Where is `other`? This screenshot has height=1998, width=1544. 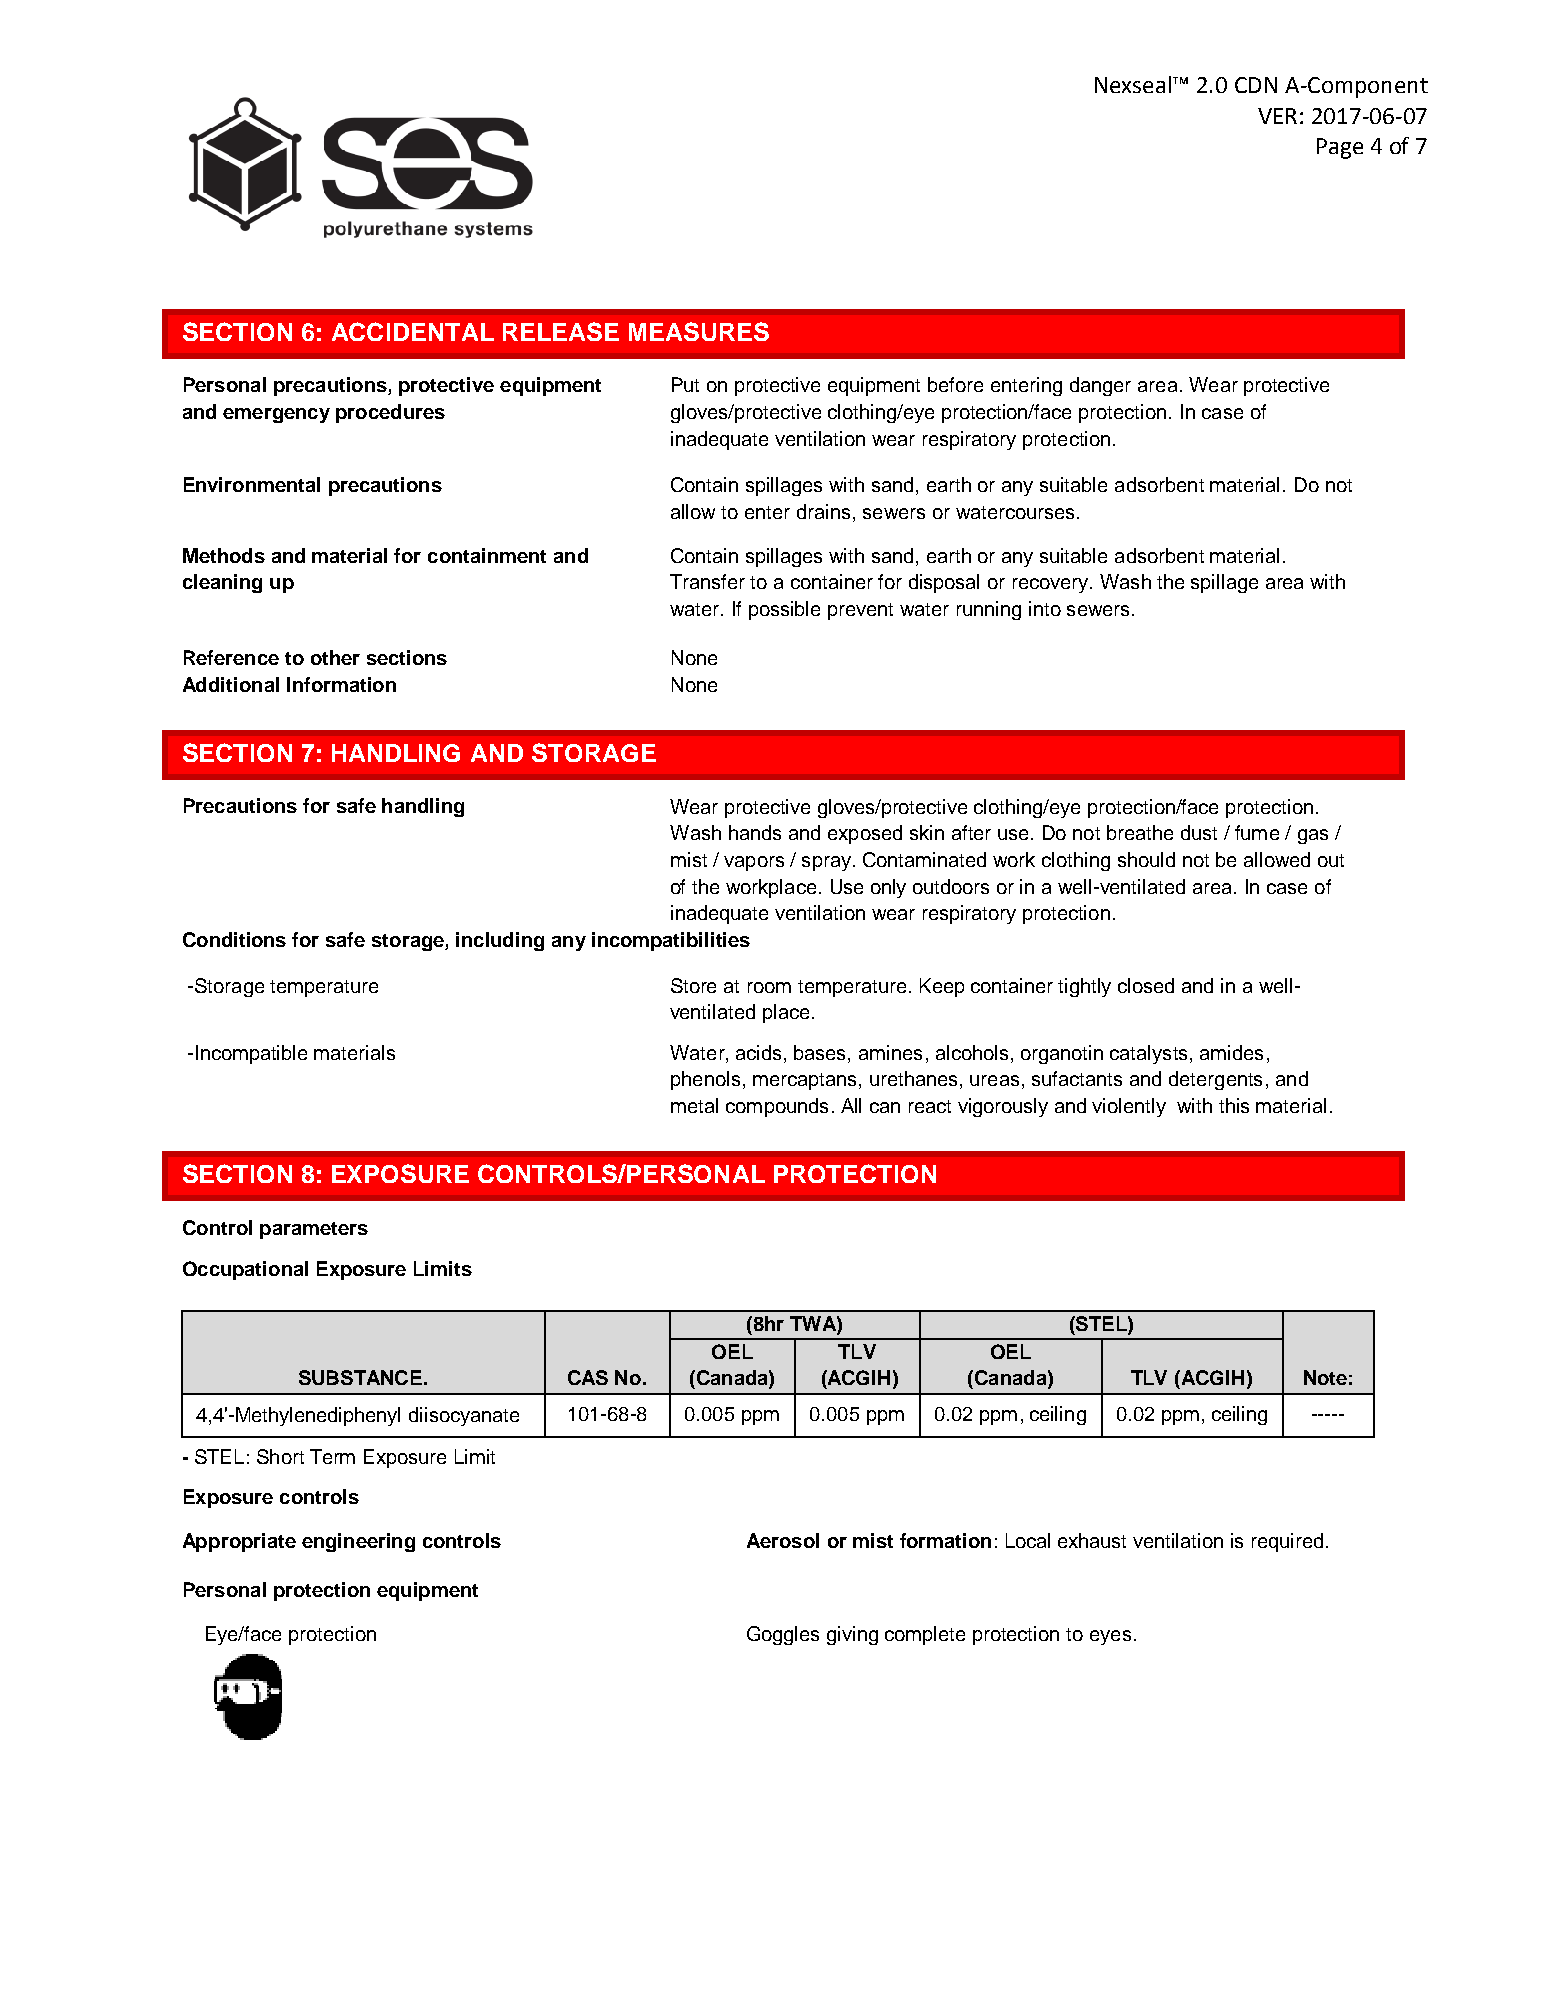 other is located at coordinates (335, 657).
